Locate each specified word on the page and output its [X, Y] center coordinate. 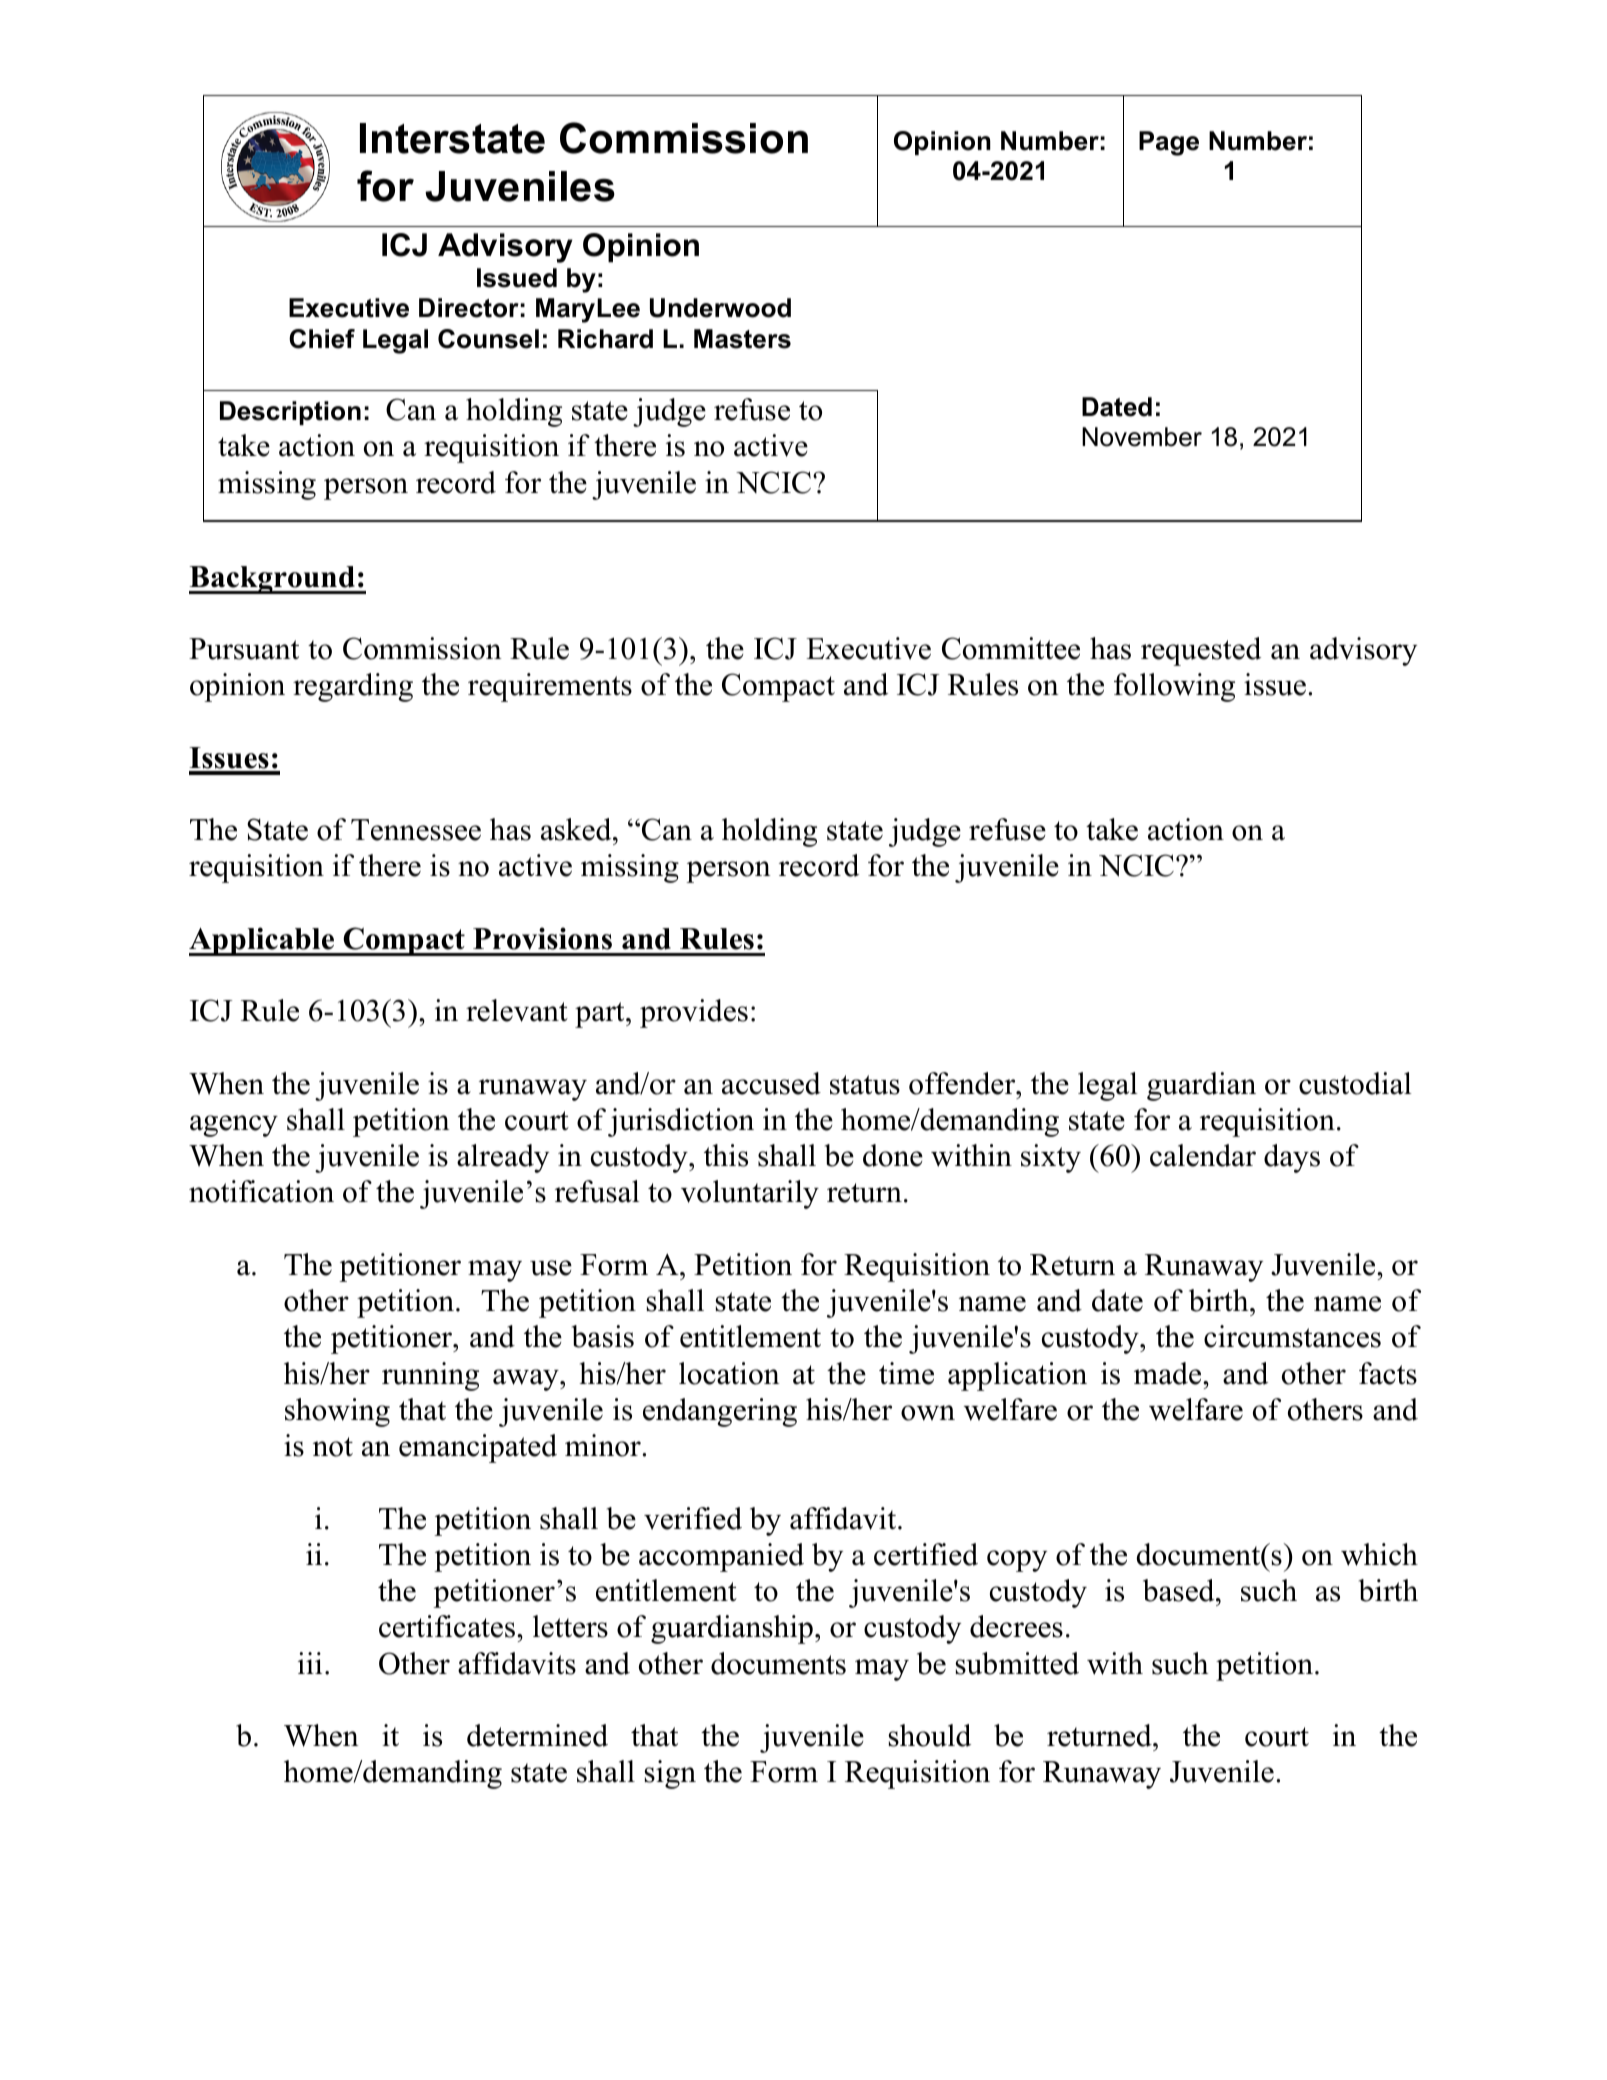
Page [1169, 143]
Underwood [720, 308]
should [929, 1735]
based [1180, 1590]
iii [310, 1663]
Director [469, 308]
